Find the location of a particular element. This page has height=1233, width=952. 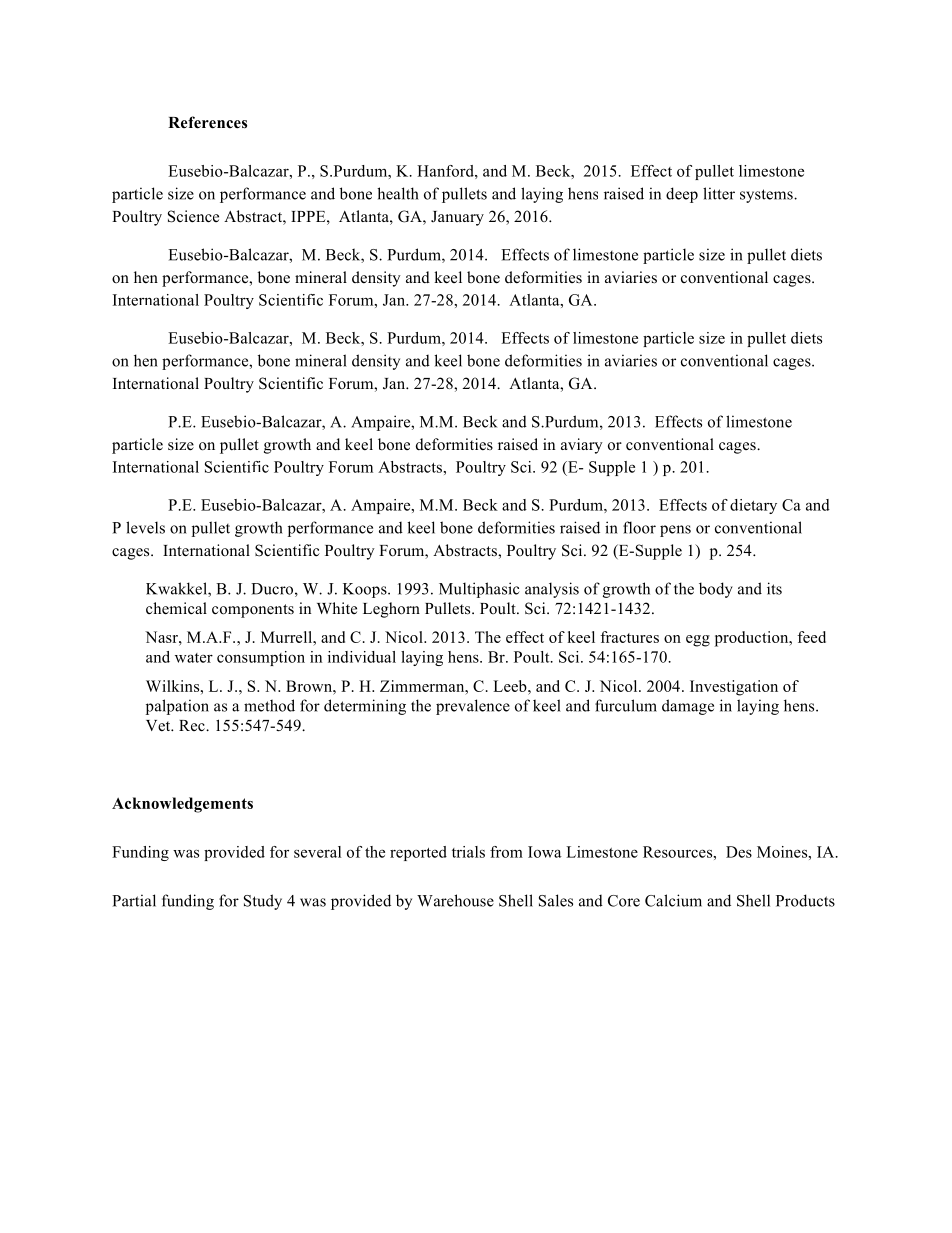

References is located at coordinates (207, 122).
